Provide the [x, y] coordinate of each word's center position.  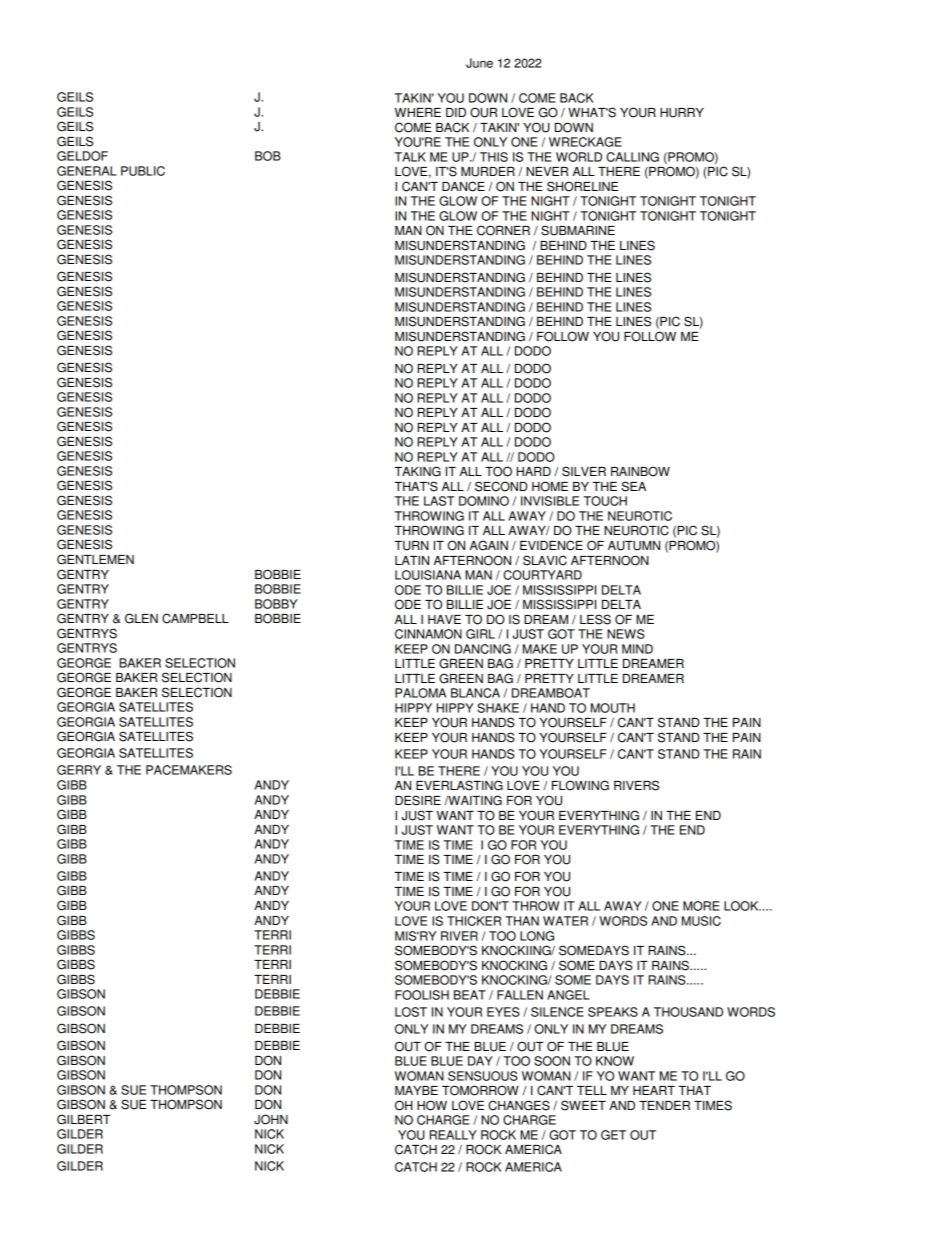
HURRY [682, 113]
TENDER [664, 1105]
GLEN [141, 618]
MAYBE [416, 1090]
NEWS [626, 634]
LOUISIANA [428, 575]
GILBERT [84, 1119]
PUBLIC [143, 171]
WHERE [418, 112]
